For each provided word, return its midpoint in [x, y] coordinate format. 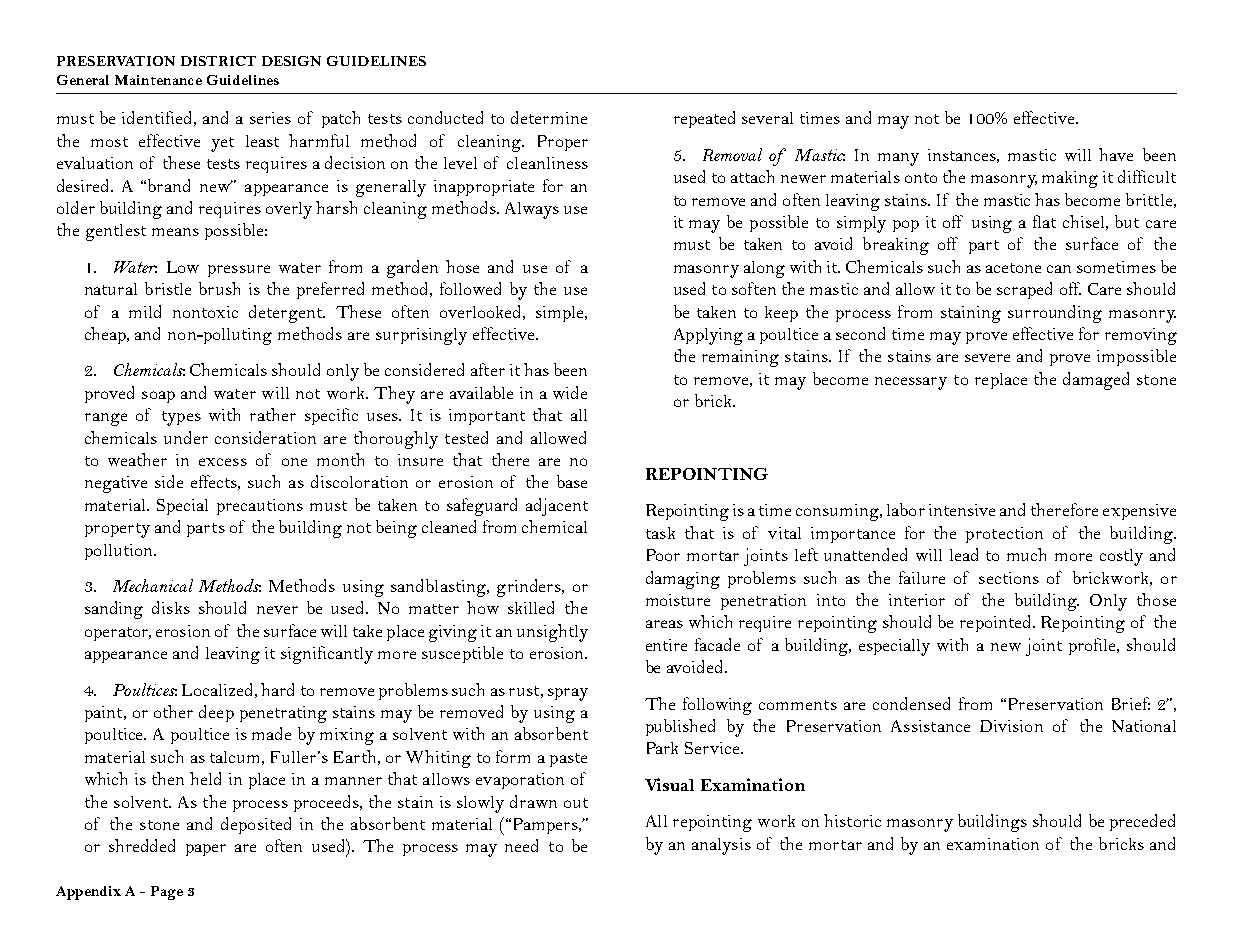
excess [223, 462]
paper [206, 850]
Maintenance [158, 80]
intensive [962, 510]
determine [549, 117]
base [572, 481]
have [1116, 154]
